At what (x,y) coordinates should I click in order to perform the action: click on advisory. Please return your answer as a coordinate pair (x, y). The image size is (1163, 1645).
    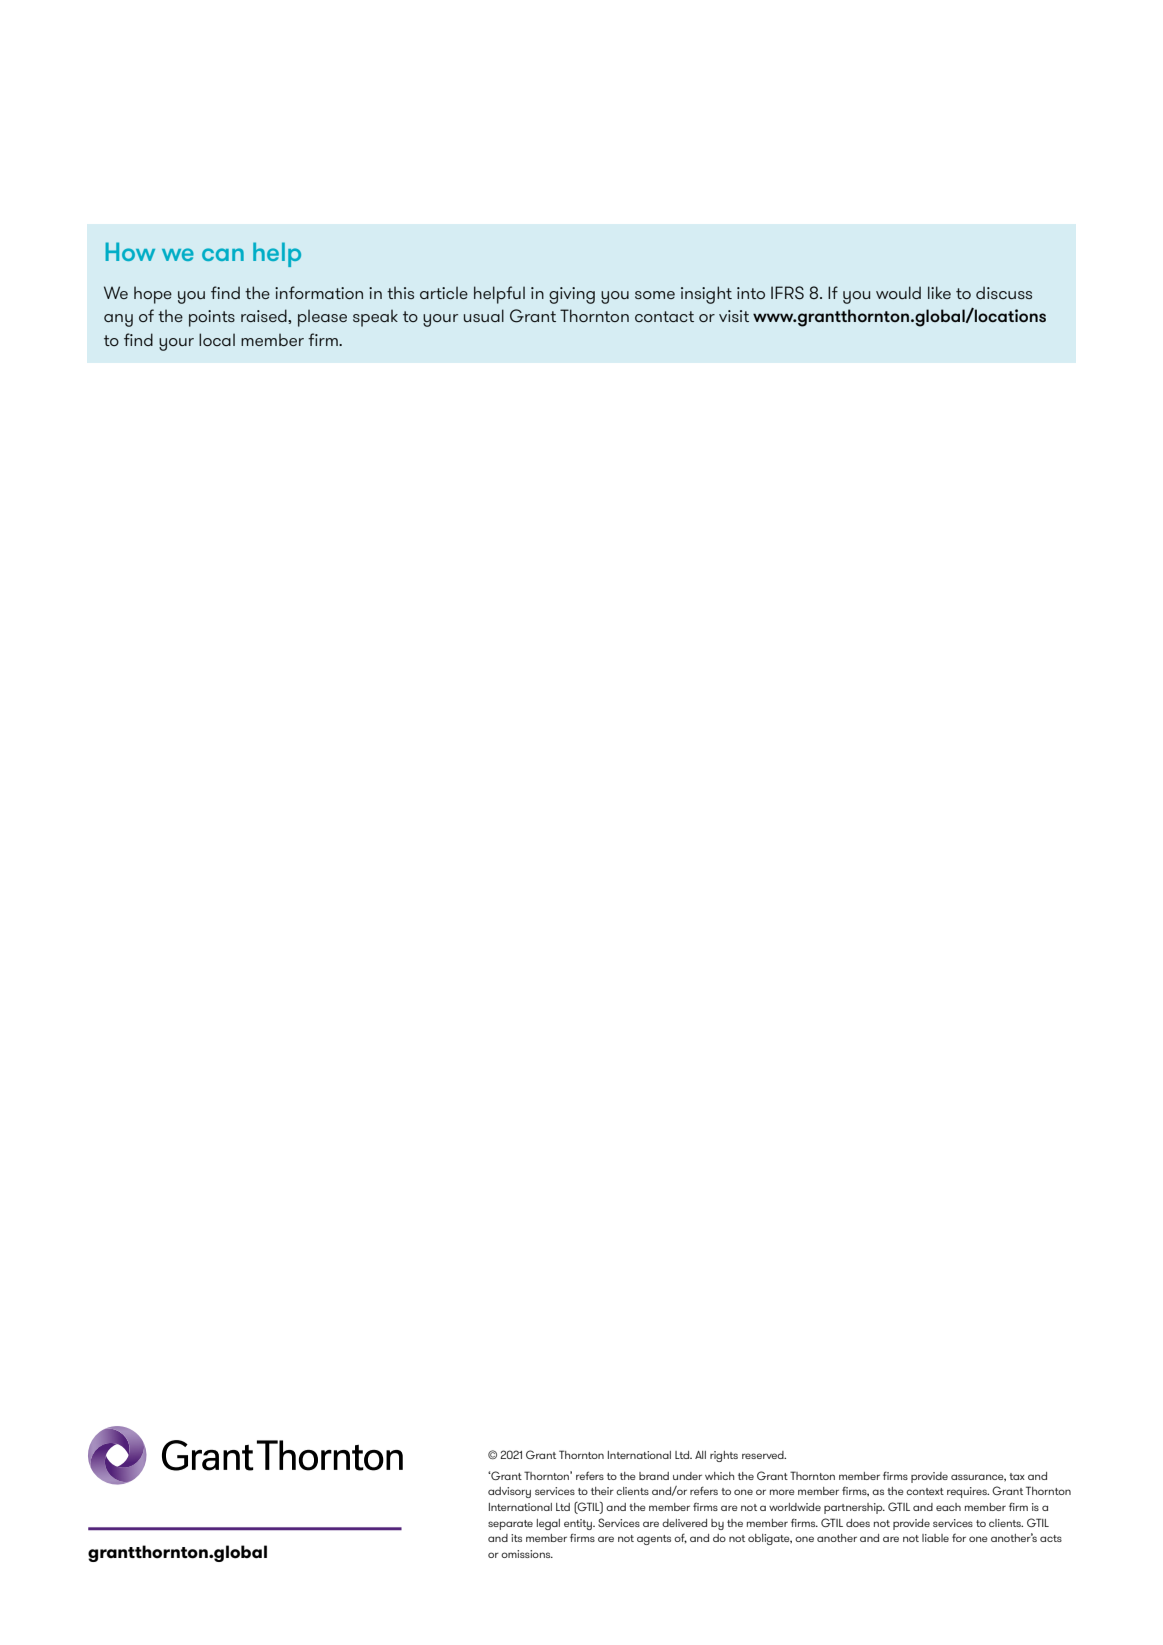
    Looking at the image, I should click on (509, 1492).
